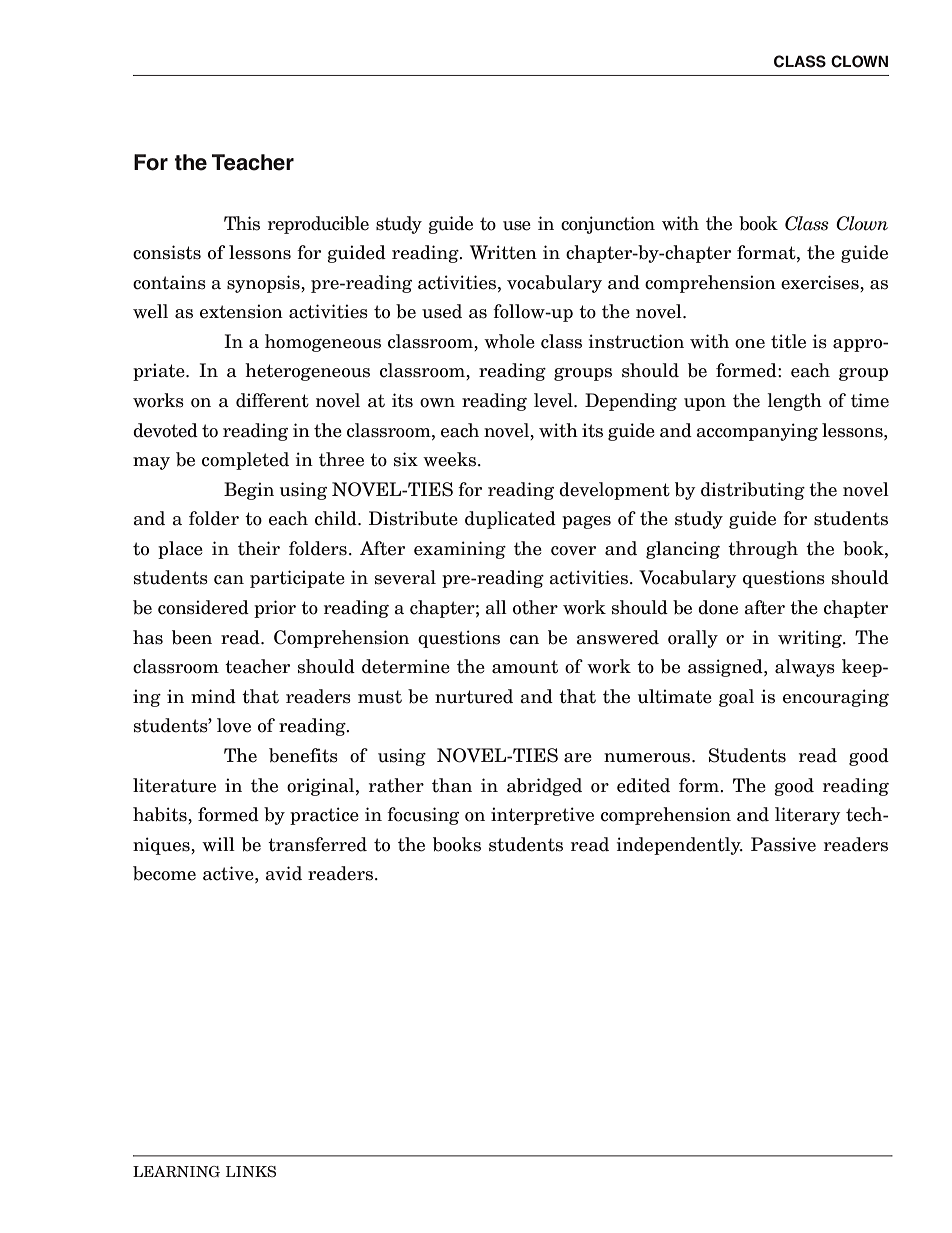 Image resolution: width=952 pixels, height=1233 pixels. I want to click on abridged, so click(544, 787).
